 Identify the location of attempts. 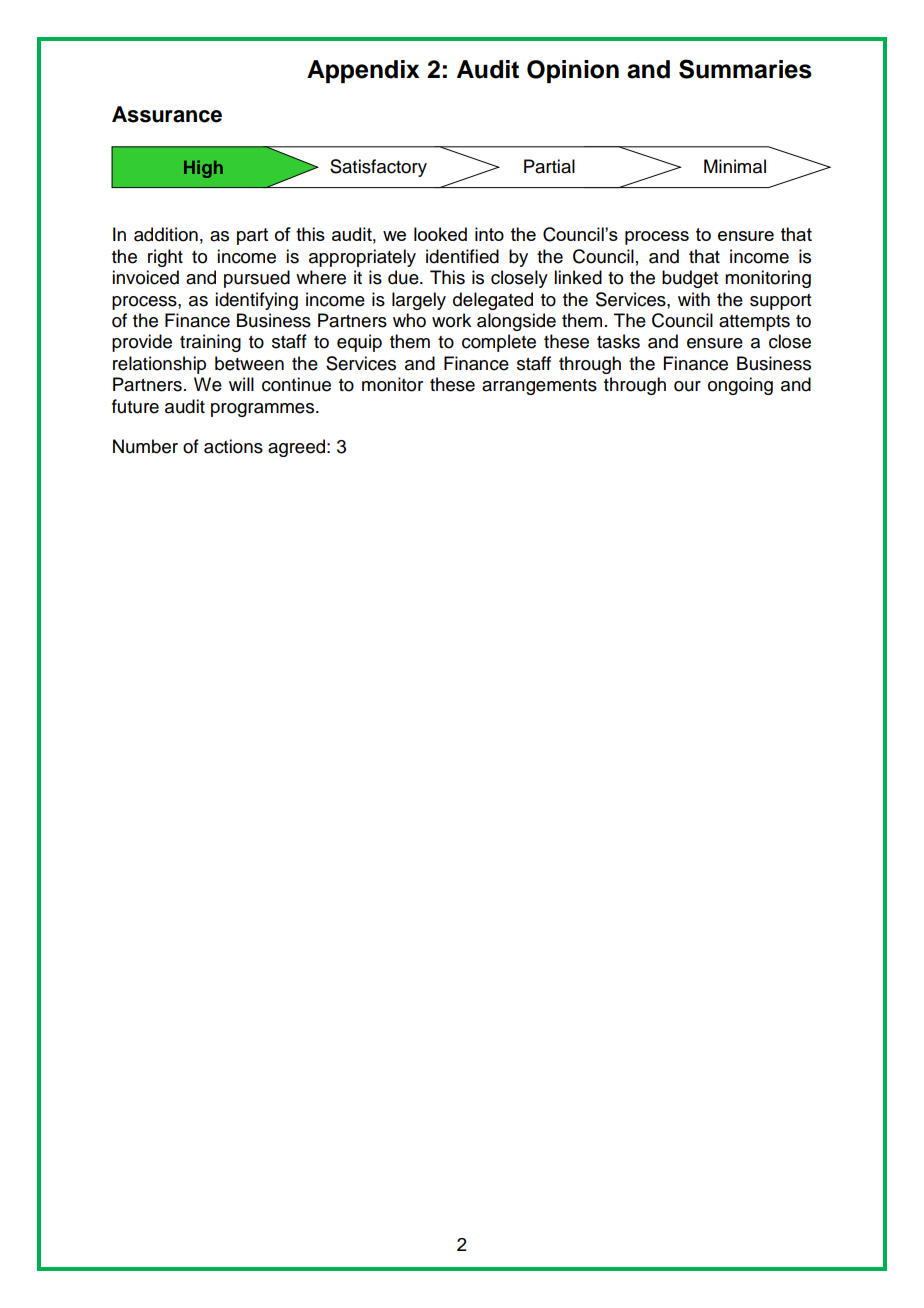
(754, 323).
